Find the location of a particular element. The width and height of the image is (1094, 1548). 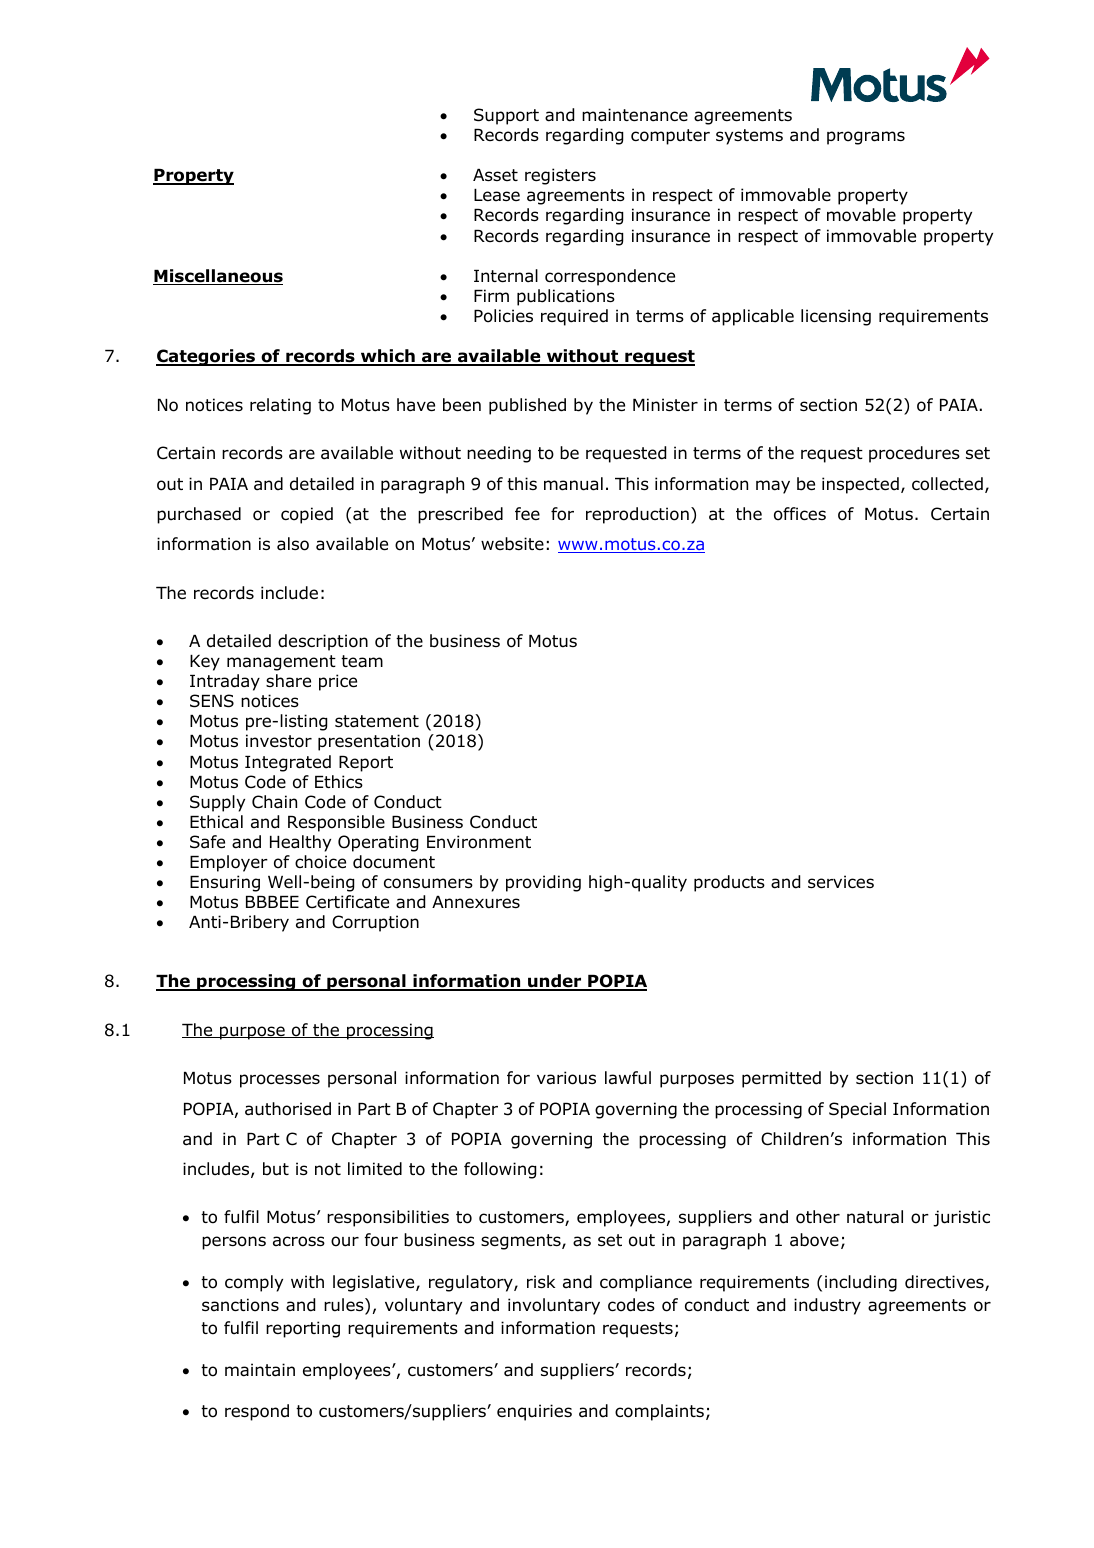

website is located at coordinates (512, 544).
